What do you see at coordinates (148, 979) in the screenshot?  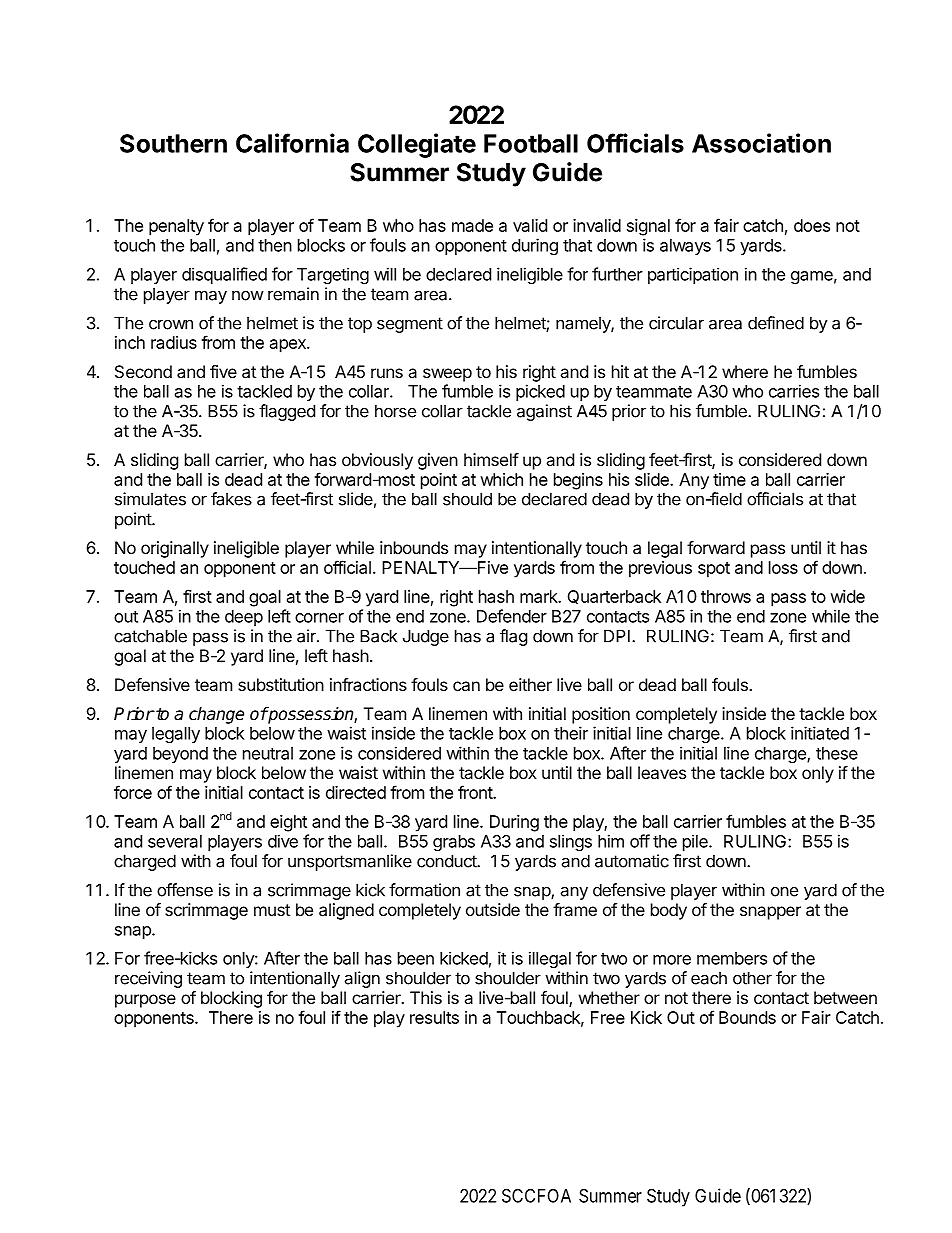 I see `receiving` at bounding box center [148, 979].
